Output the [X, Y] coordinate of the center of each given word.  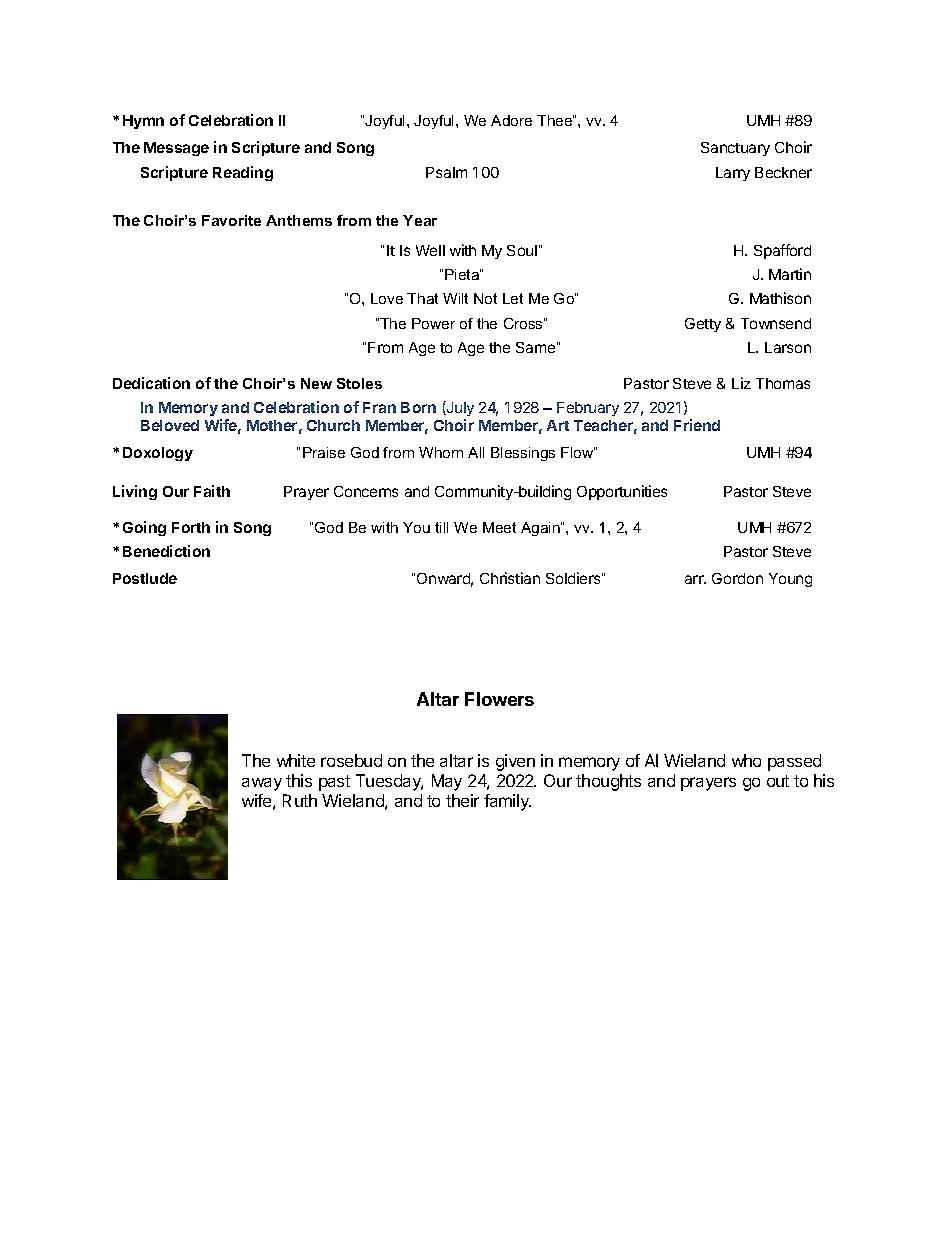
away [262, 784]
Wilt [455, 298]
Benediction [166, 551]
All [476, 452]
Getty [703, 325]
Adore [511, 120]
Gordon [737, 578]
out [778, 781]
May [447, 782]
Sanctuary [735, 149]
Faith [212, 491]
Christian [510, 578]
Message [176, 149]
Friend [697, 425]
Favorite [231, 220]
